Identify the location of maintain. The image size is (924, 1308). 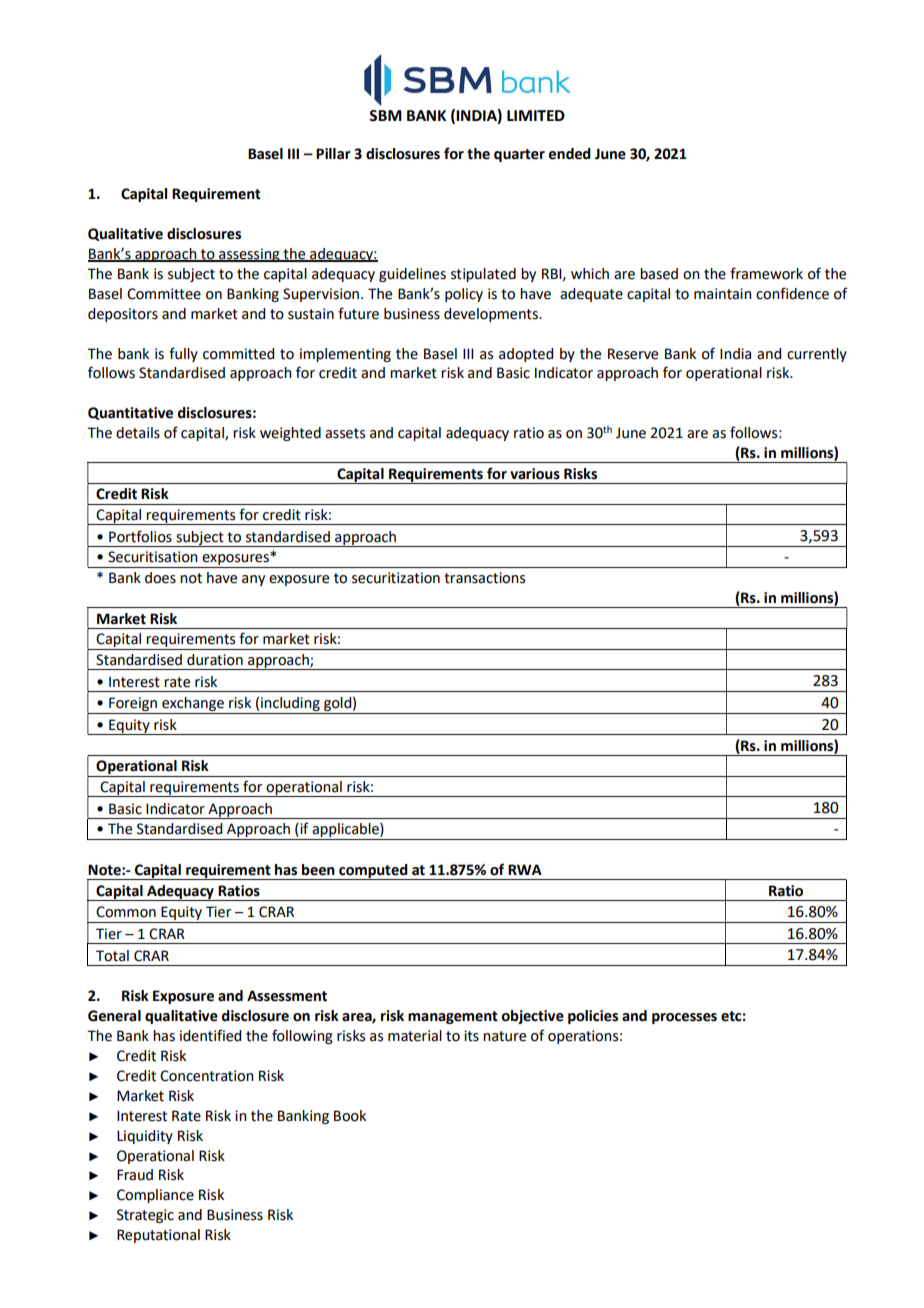
(723, 294).
